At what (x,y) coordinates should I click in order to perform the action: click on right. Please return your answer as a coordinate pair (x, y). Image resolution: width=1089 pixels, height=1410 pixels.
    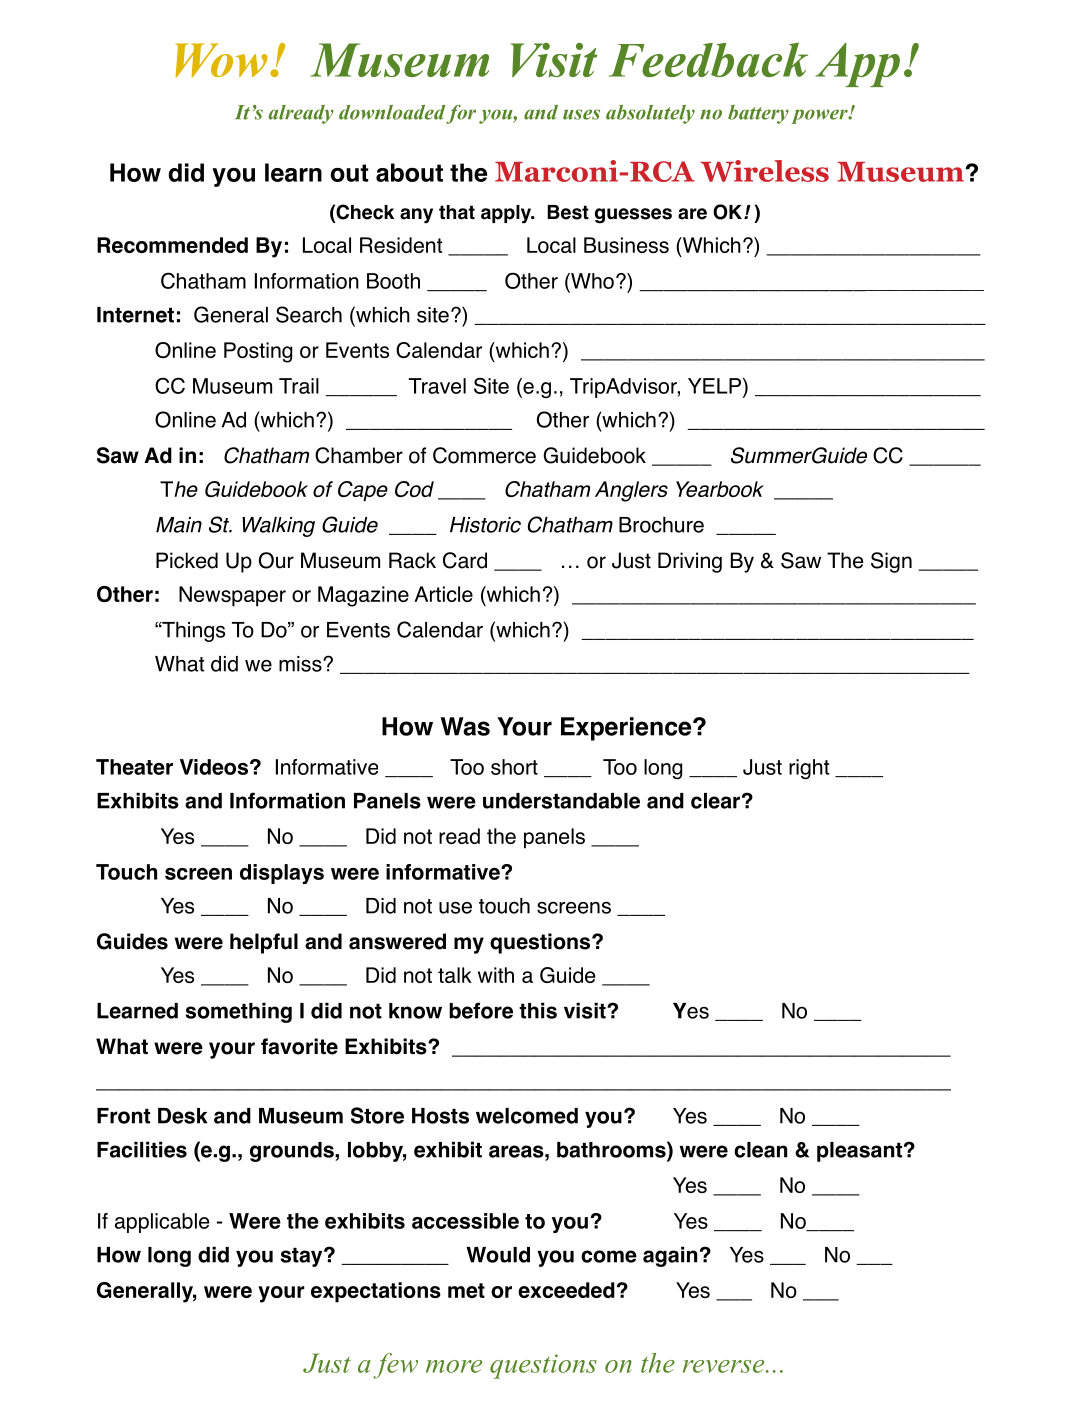
    Looking at the image, I should click on (809, 769).
